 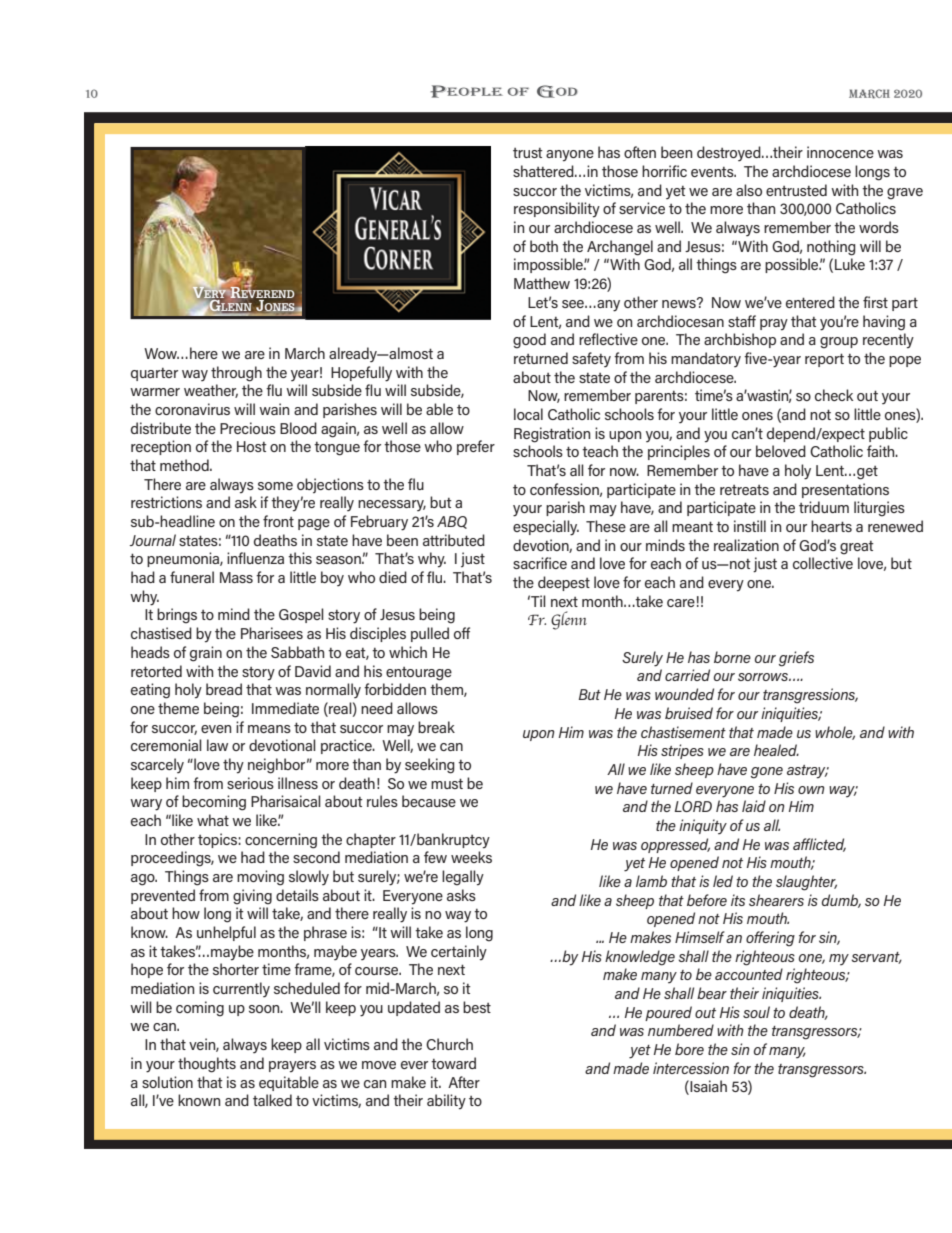 I want to click on through, so click(x=236, y=374).
